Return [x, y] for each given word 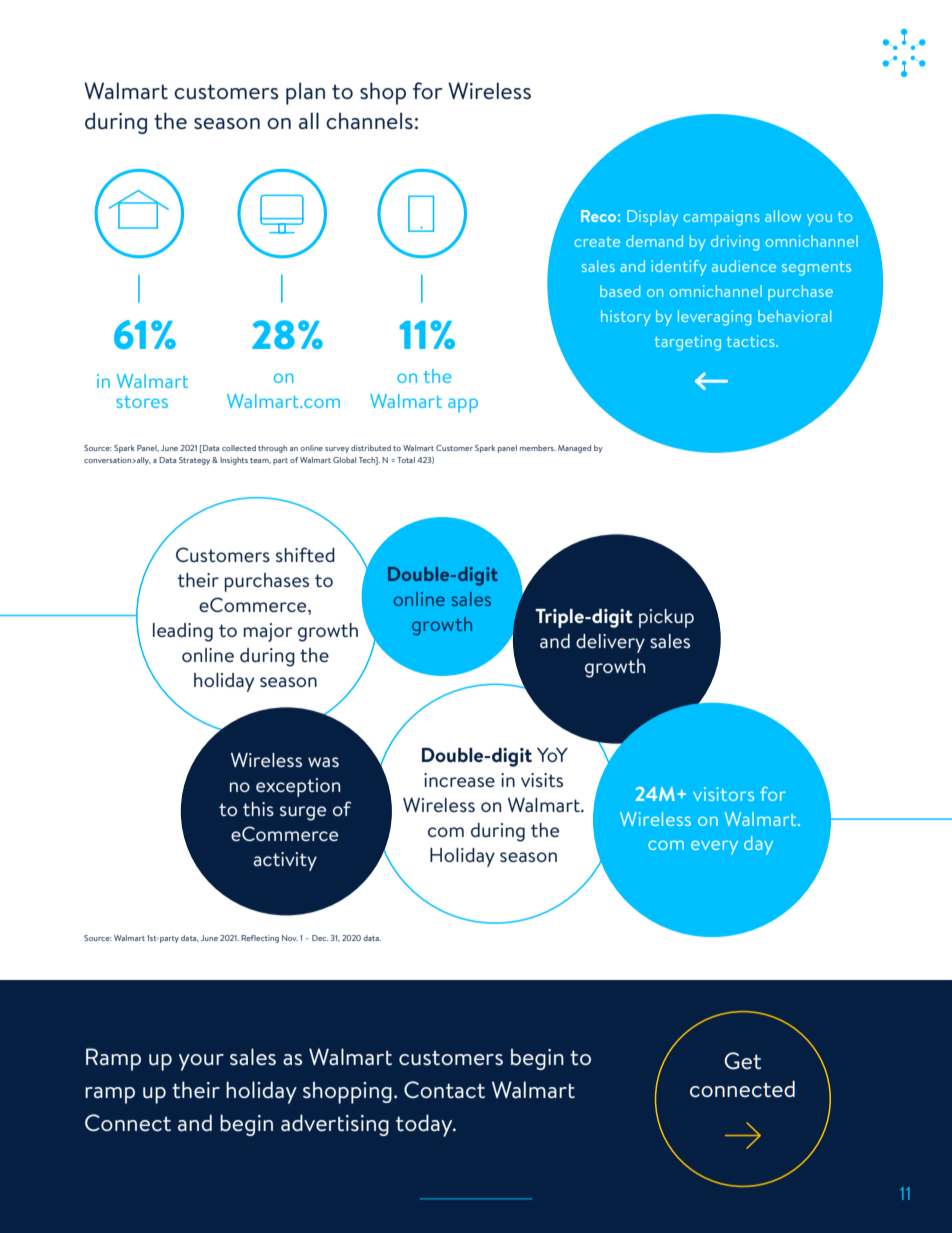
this [258, 809]
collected [239, 448]
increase [459, 780]
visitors [723, 794]
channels [369, 121]
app [463, 405]
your [201, 1062]
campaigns [721, 218]
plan [305, 93]
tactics [751, 341]
